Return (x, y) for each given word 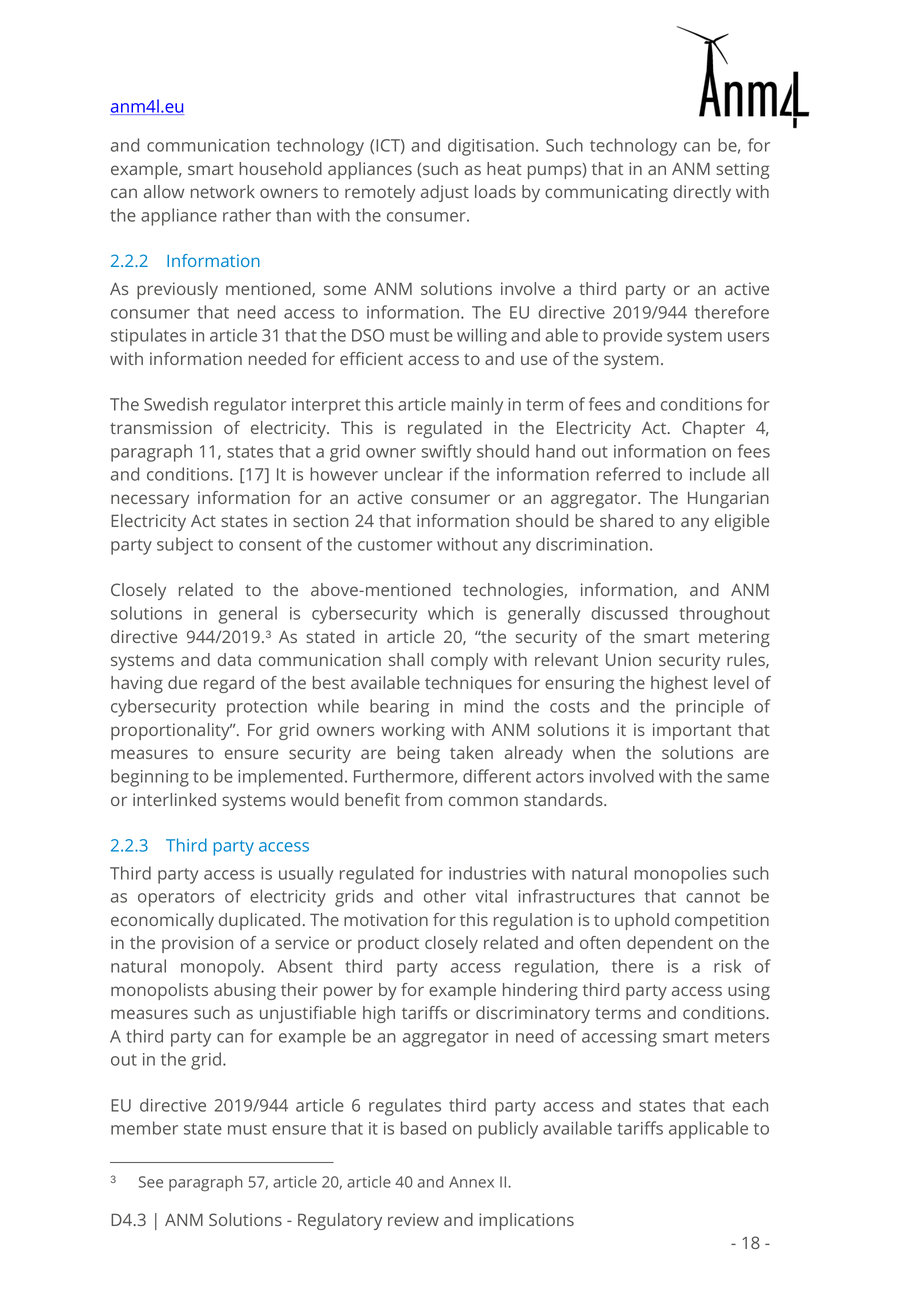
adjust (445, 193)
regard (229, 684)
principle (710, 708)
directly (702, 193)
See (151, 1182)
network (223, 191)
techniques (468, 684)
